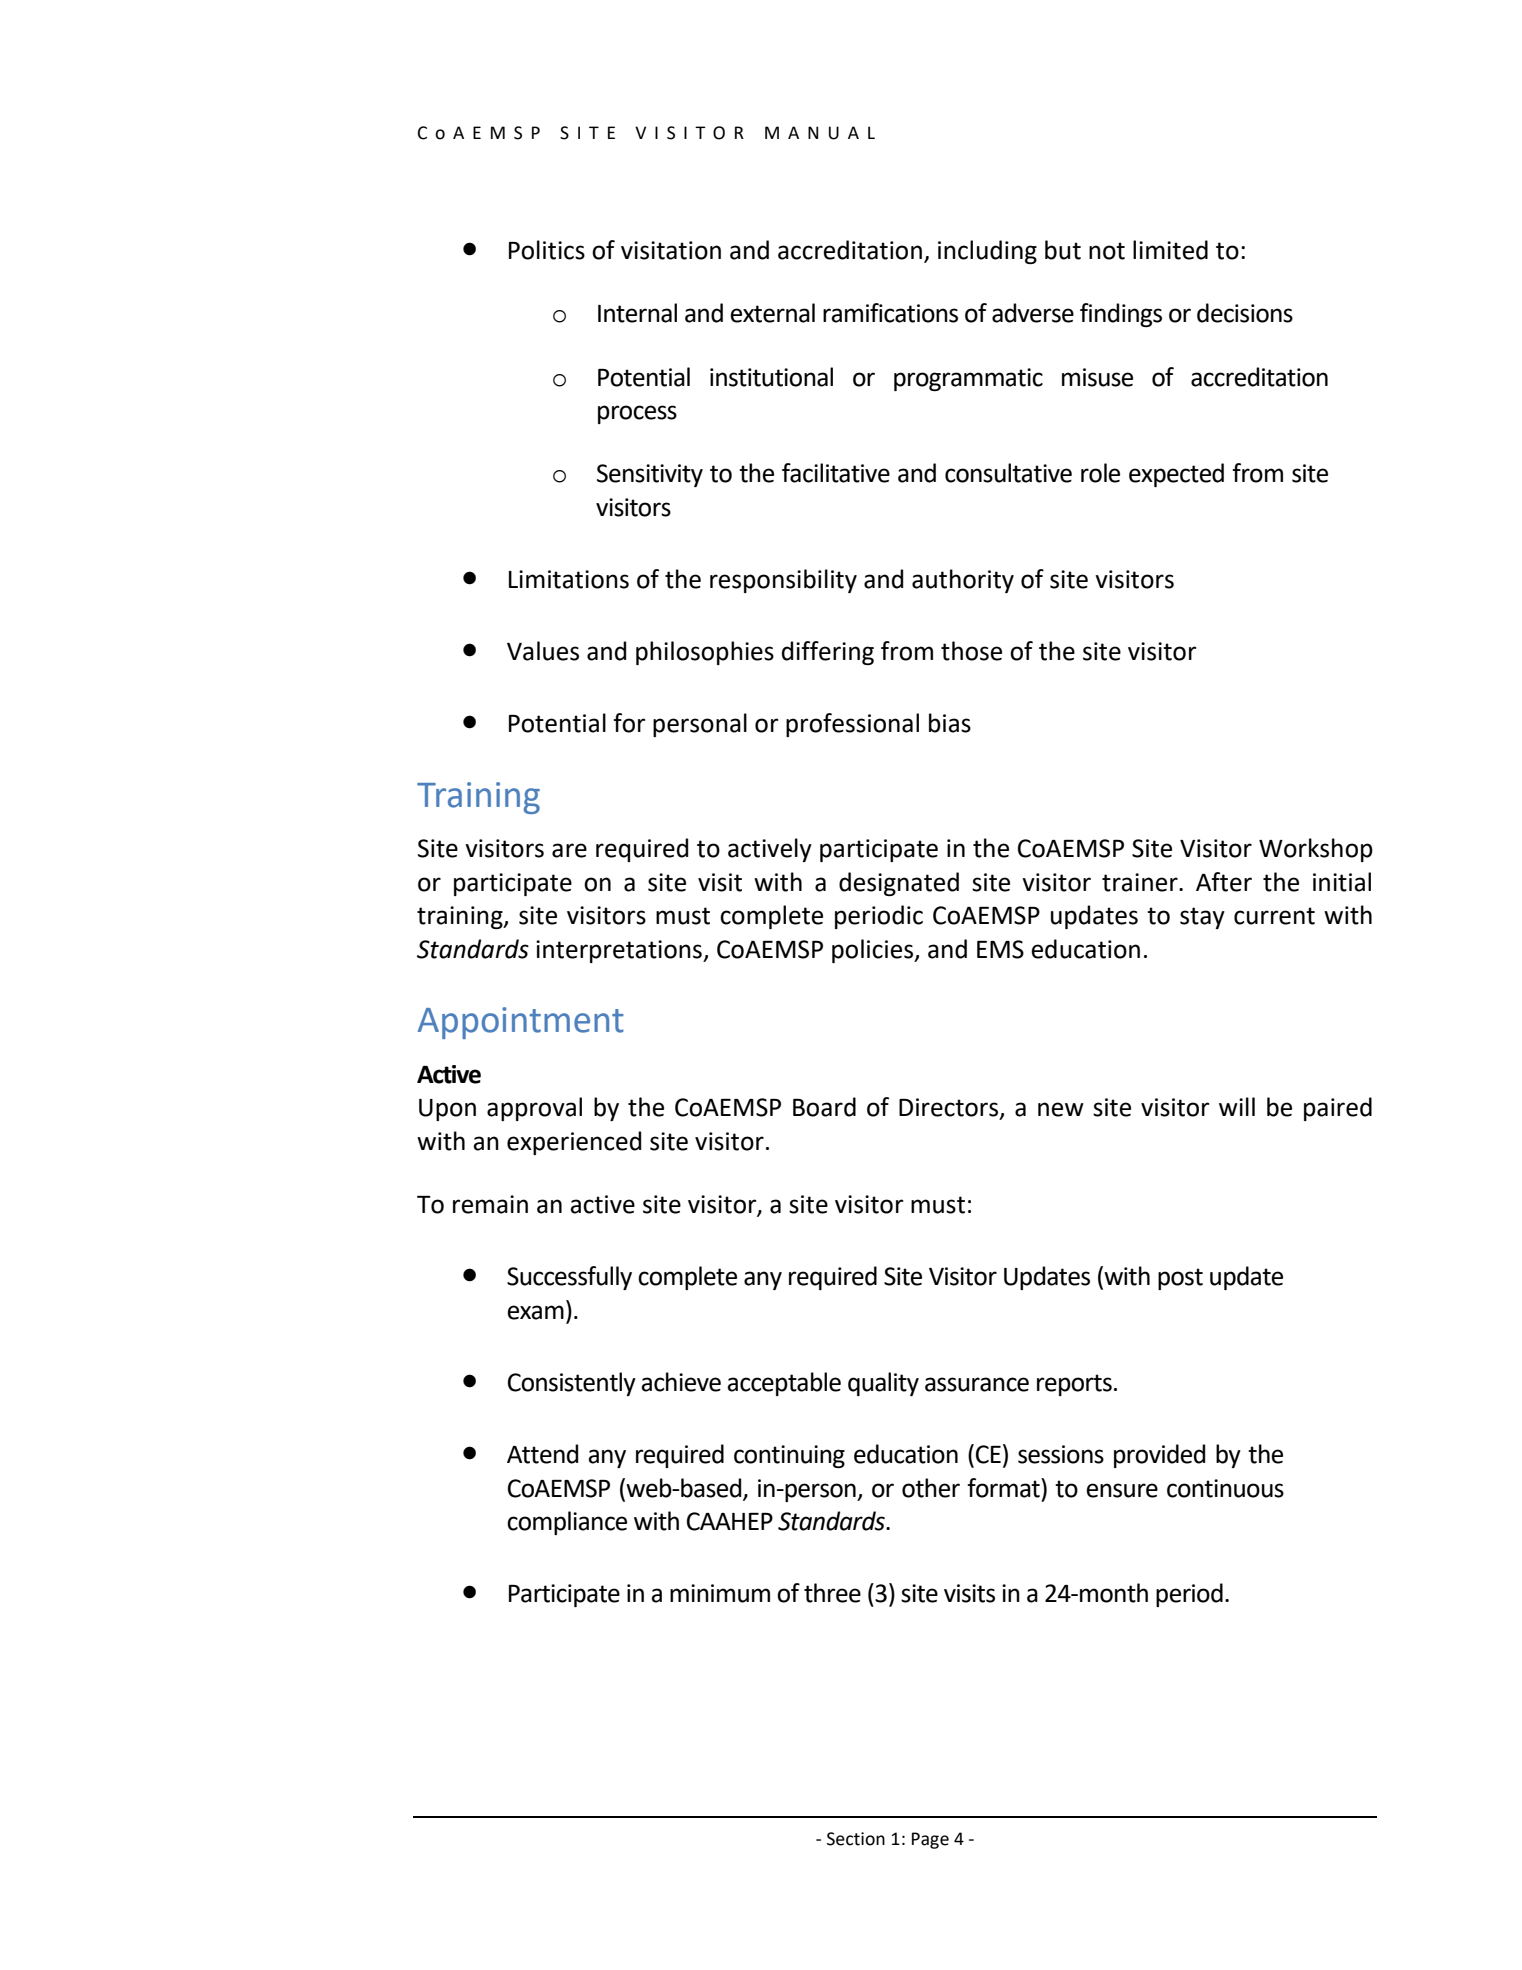  Describe the element at coordinates (873, 951) in the screenshot. I see `policies` at that location.
